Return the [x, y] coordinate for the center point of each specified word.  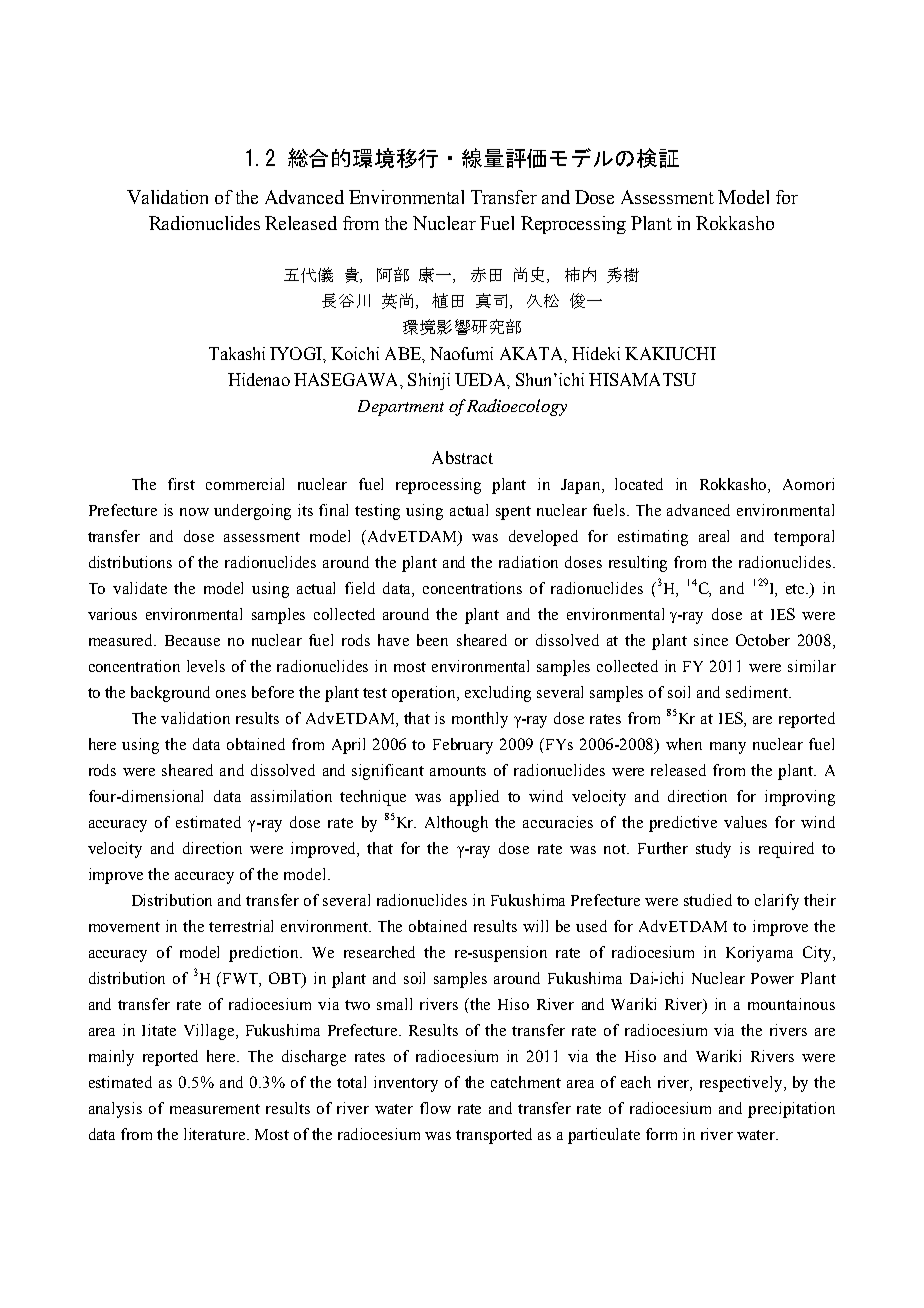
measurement [215, 1109]
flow [435, 1108]
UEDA [481, 379]
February [463, 746]
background [170, 694]
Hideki [596, 353]
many [728, 748]
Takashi [237, 353]
